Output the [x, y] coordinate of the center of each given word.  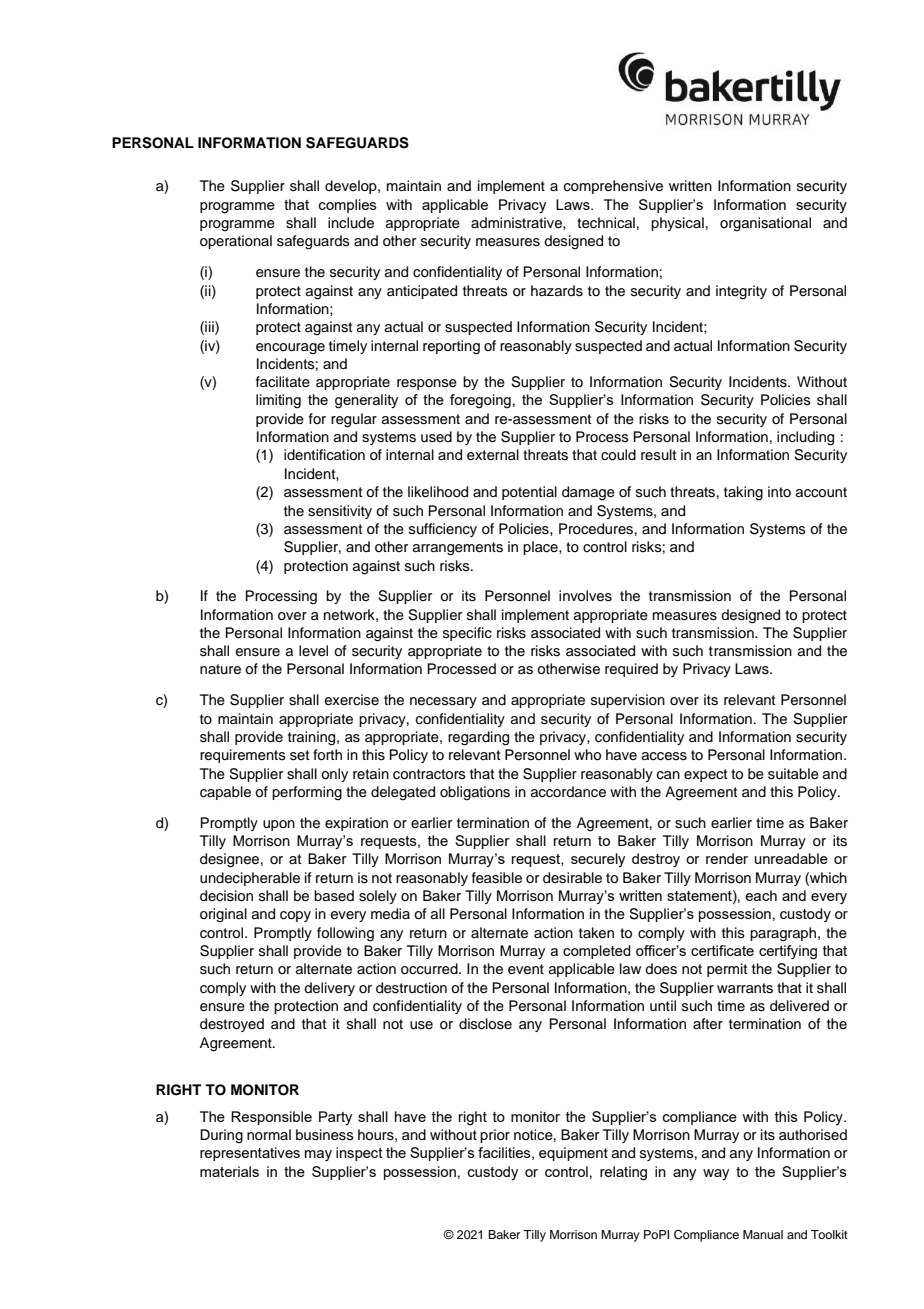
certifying [788, 952]
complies [348, 206]
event [526, 969]
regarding [478, 738]
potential [529, 493]
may [318, 1156]
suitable [793, 774]
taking [743, 493]
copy [295, 916]
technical [606, 223]
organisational [765, 224]
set [299, 755]
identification [324, 455]
